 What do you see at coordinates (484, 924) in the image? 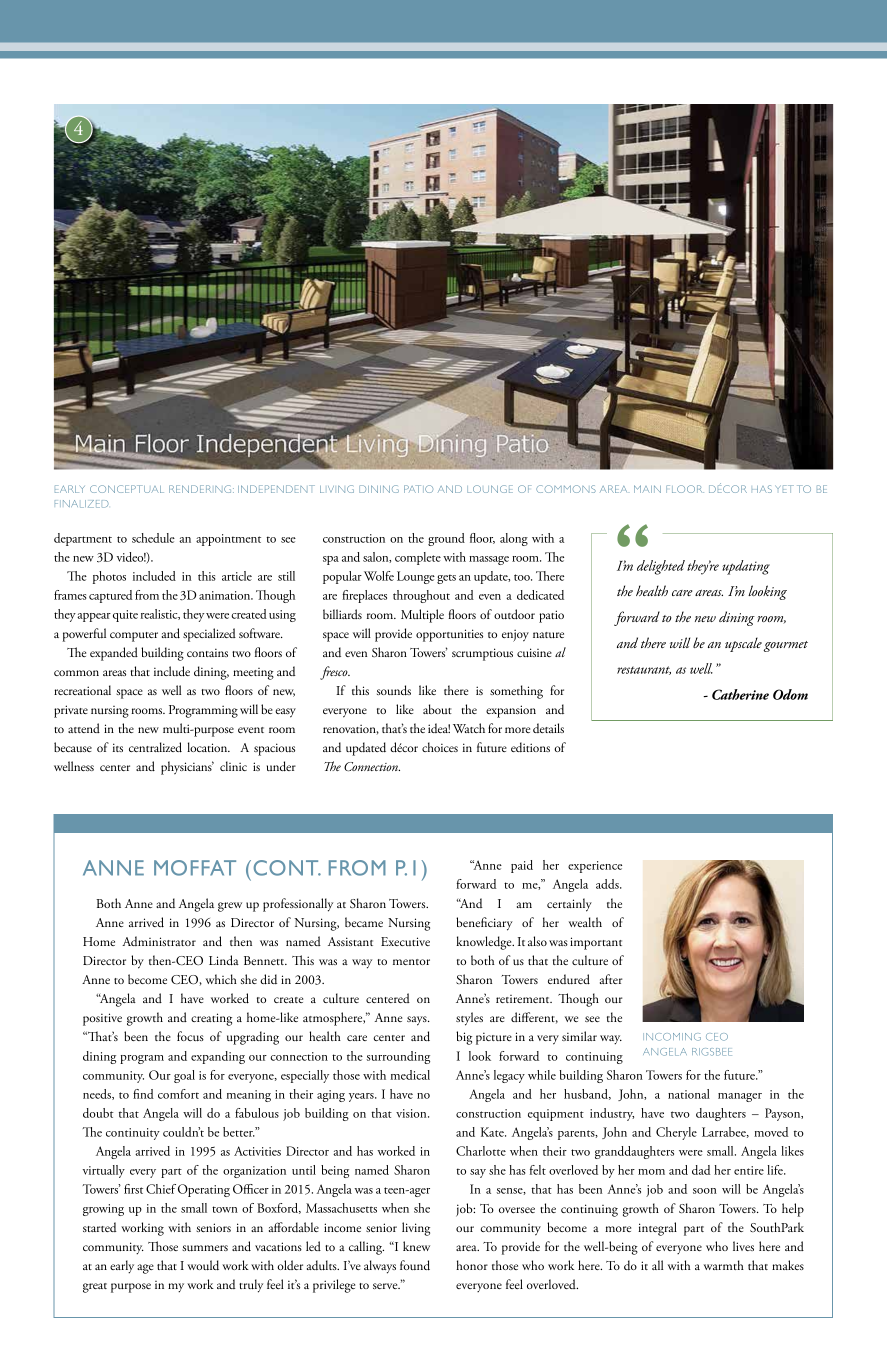
I see `beneficiary` at bounding box center [484, 924].
